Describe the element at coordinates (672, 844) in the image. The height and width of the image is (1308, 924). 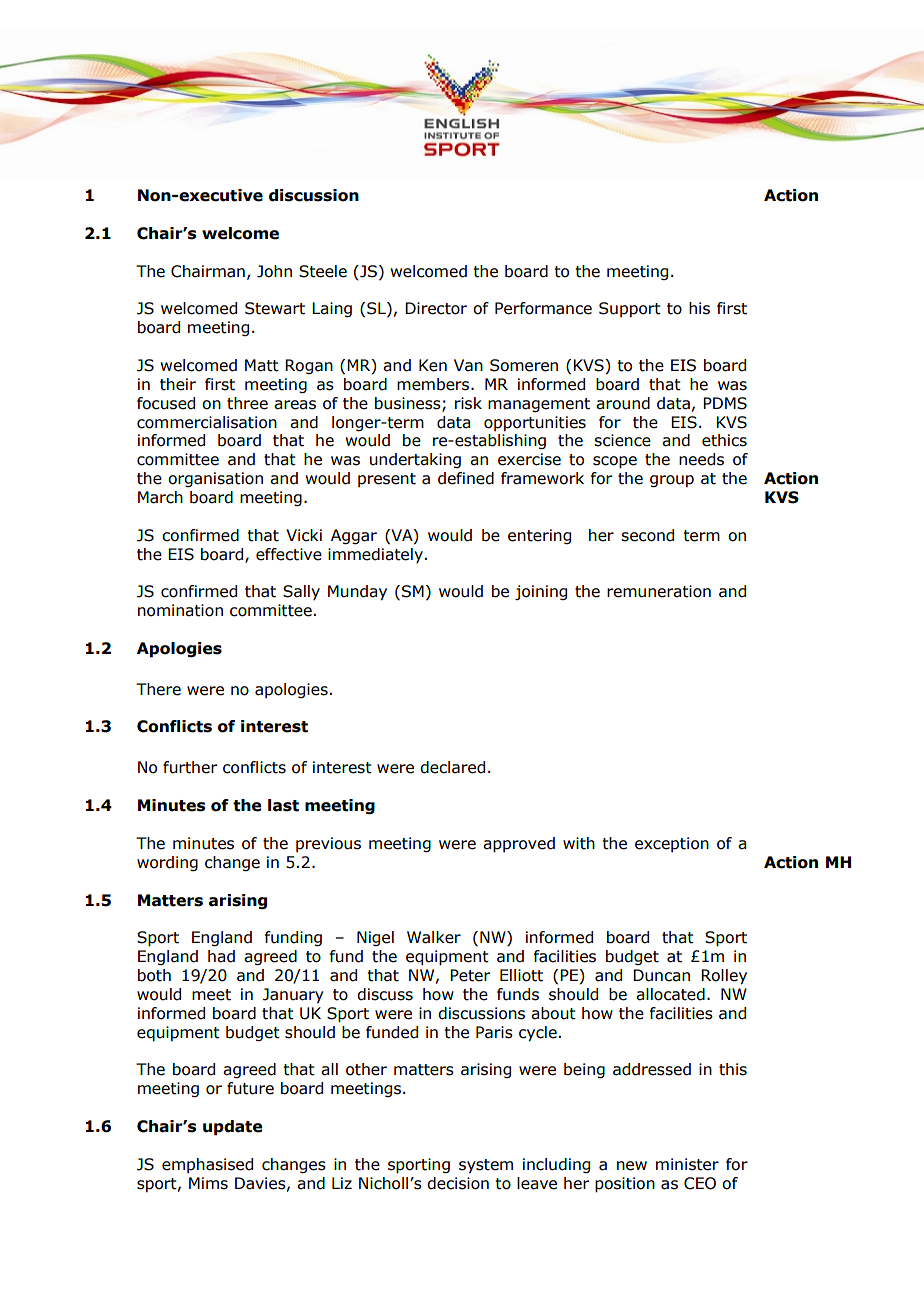
I see `exception` at that location.
